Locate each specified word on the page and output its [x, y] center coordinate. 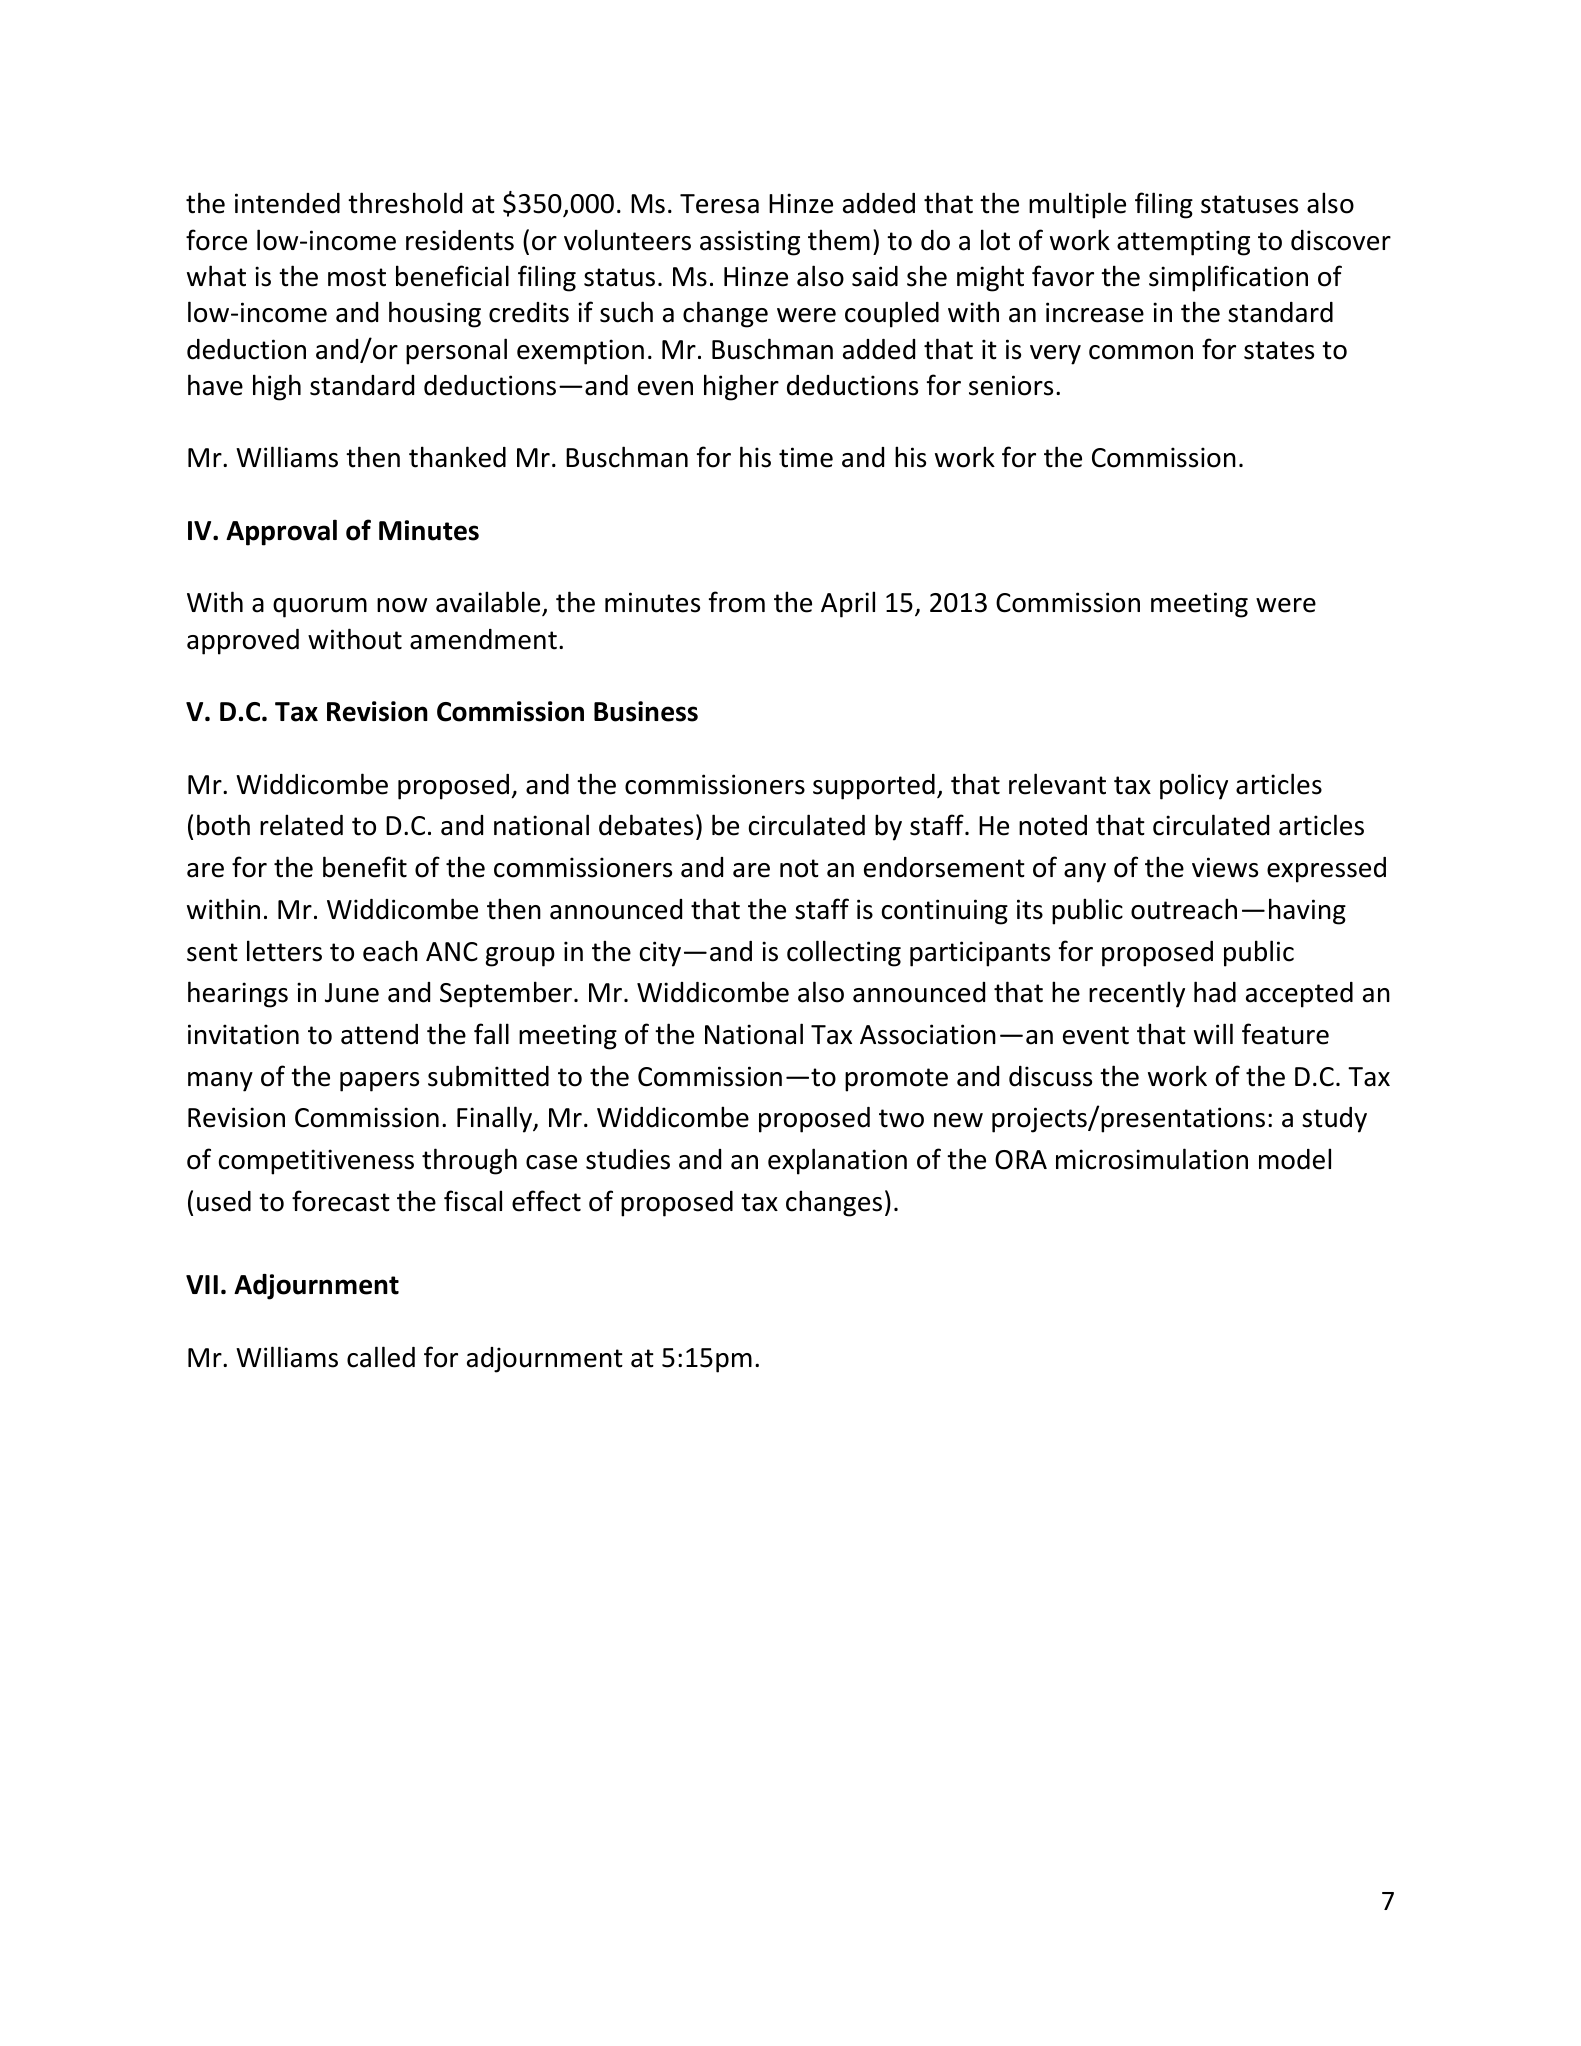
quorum [320, 608]
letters [284, 951]
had [1215, 992]
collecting [844, 953]
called [381, 1357]
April [848, 604]
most [357, 277]
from [737, 602]
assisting [750, 243]
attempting [1183, 243]
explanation [837, 1161]
